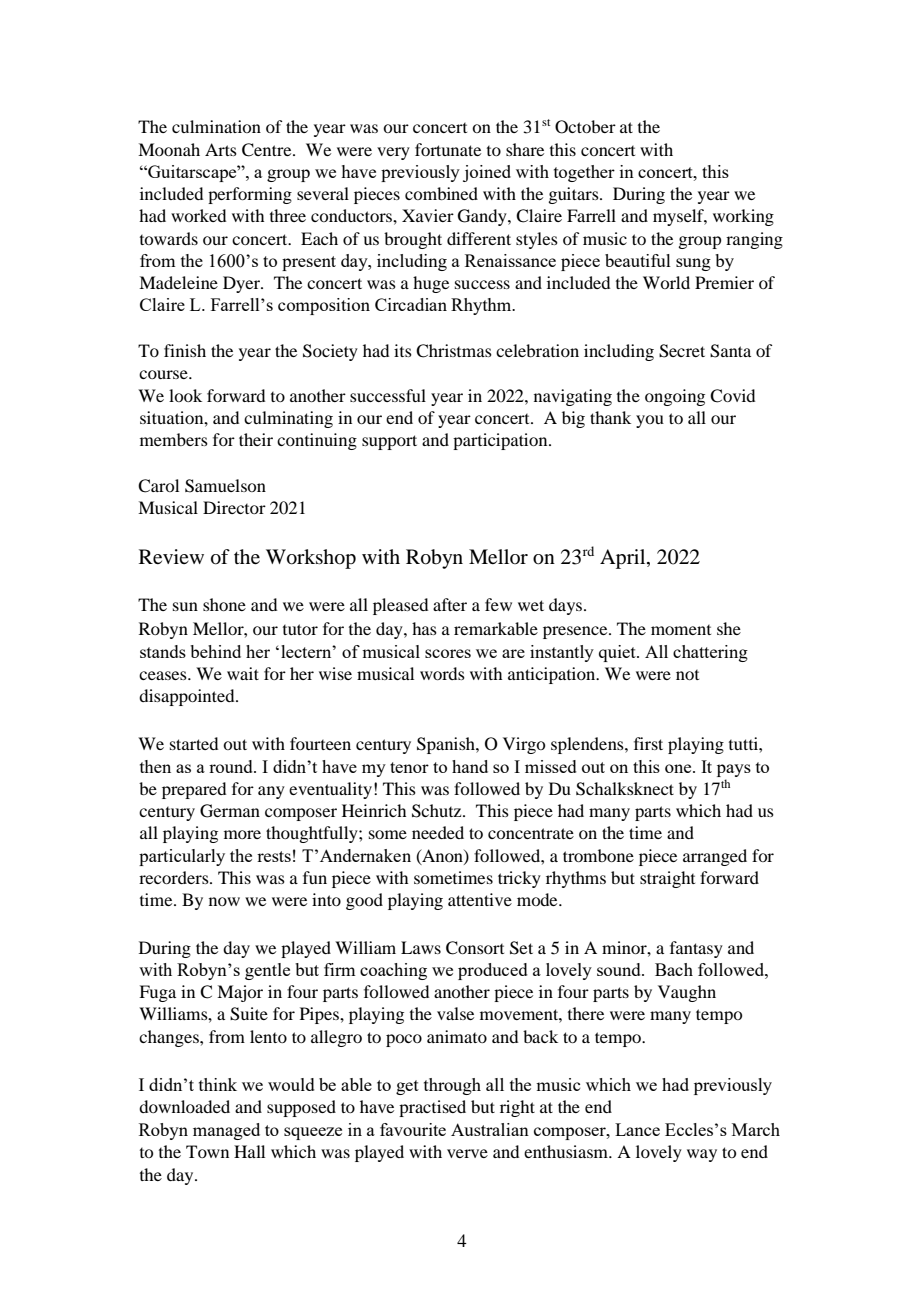  I want to click on practised, so click(432, 1108).
